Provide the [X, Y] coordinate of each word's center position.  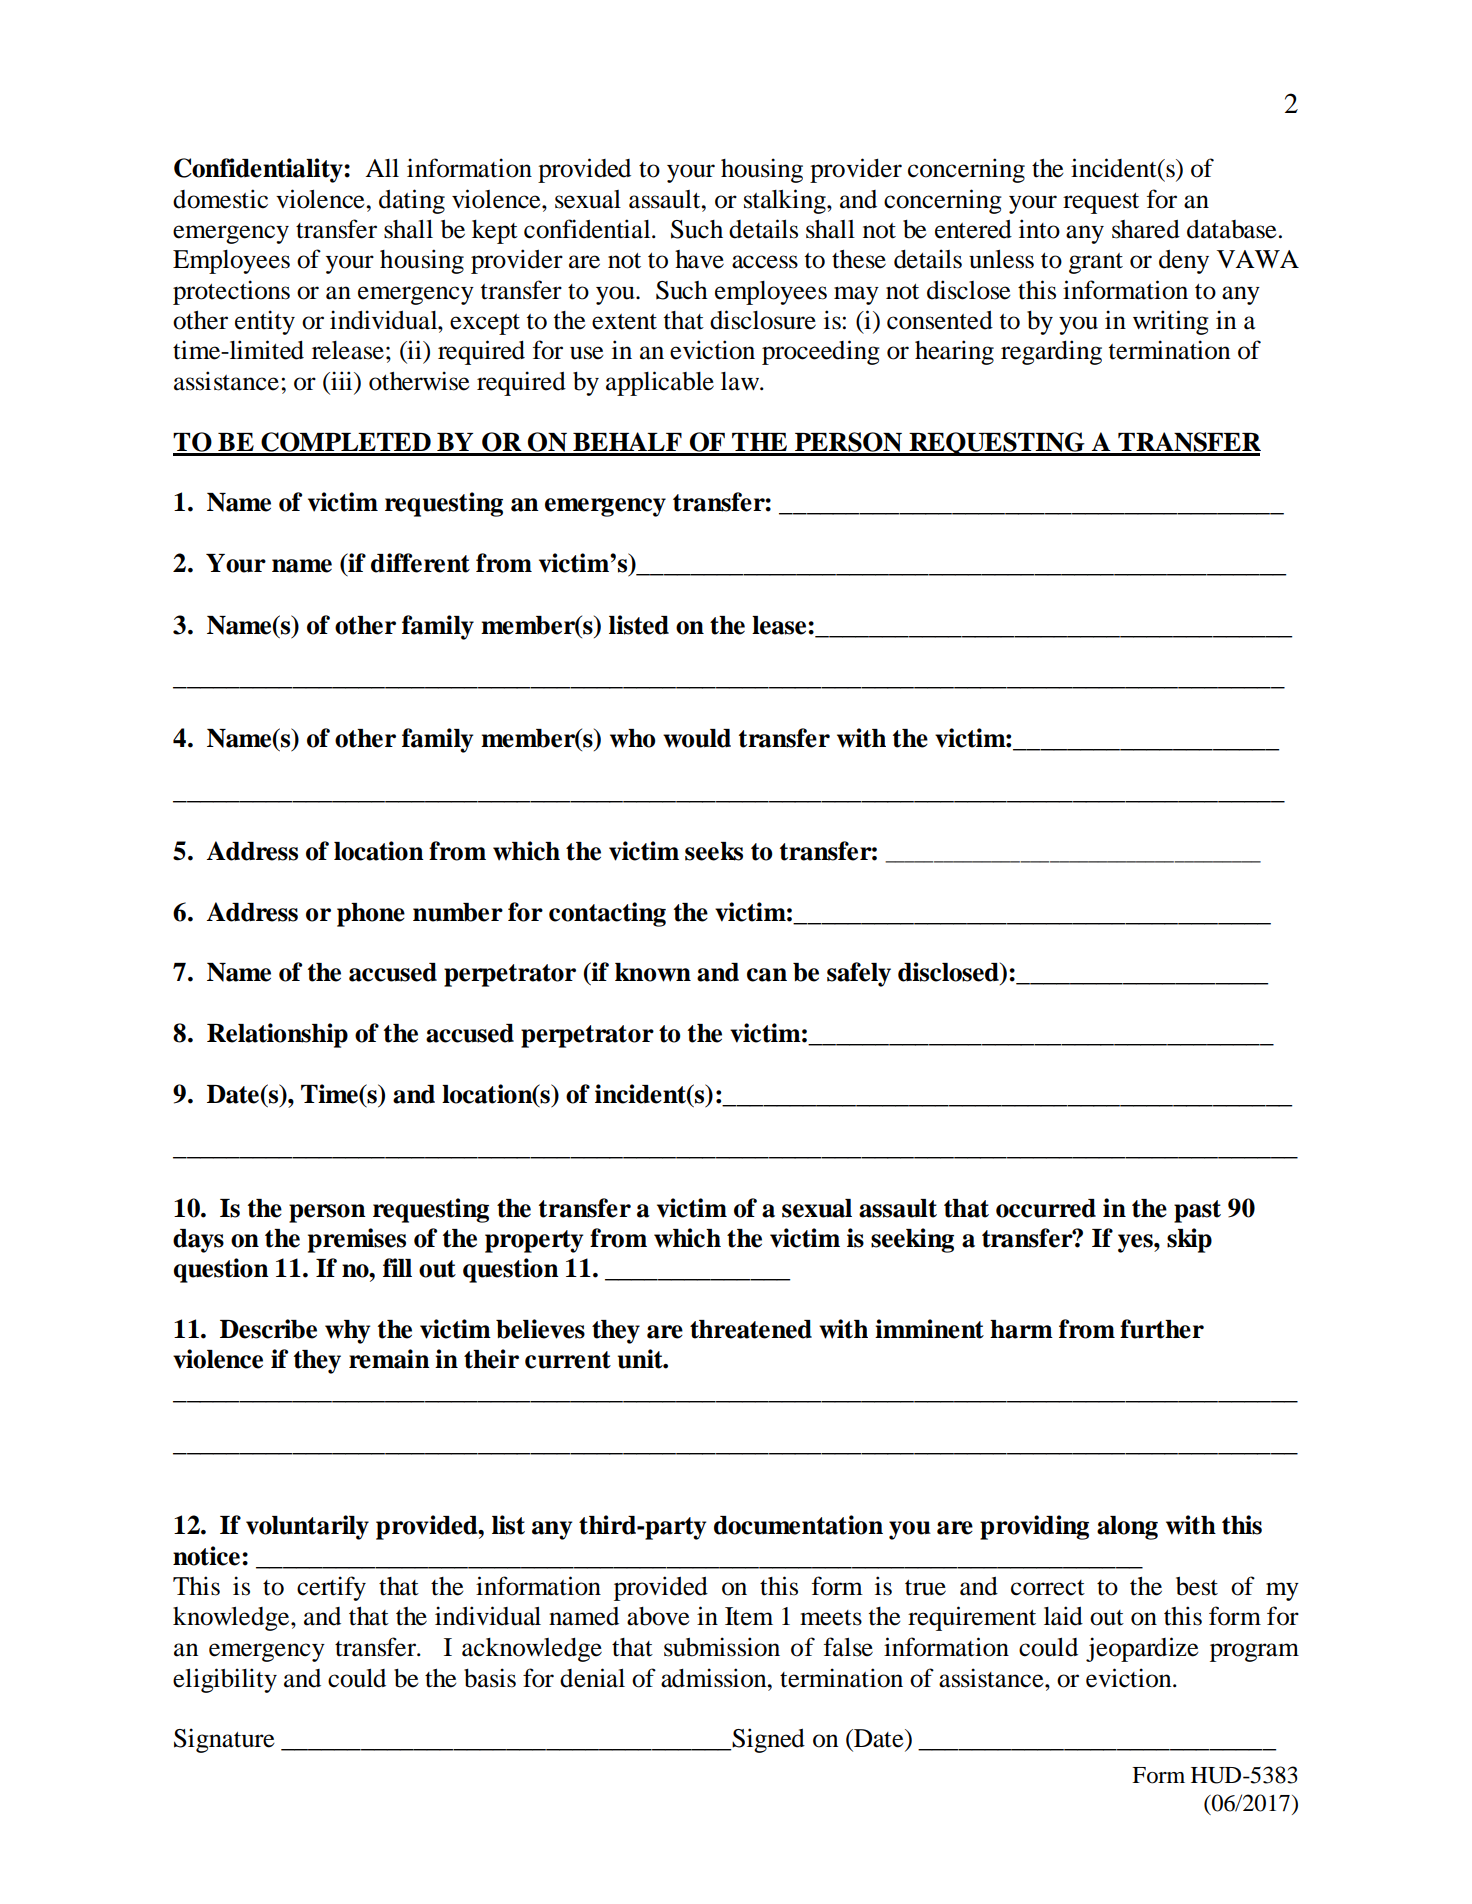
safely [859, 974]
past [1197, 1211]
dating [412, 201]
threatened [751, 1329]
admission [715, 1678]
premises [357, 1240]
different [420, 563]
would [697, 738]
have [699, 259]
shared [1146, 229]
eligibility [225, 1680]
